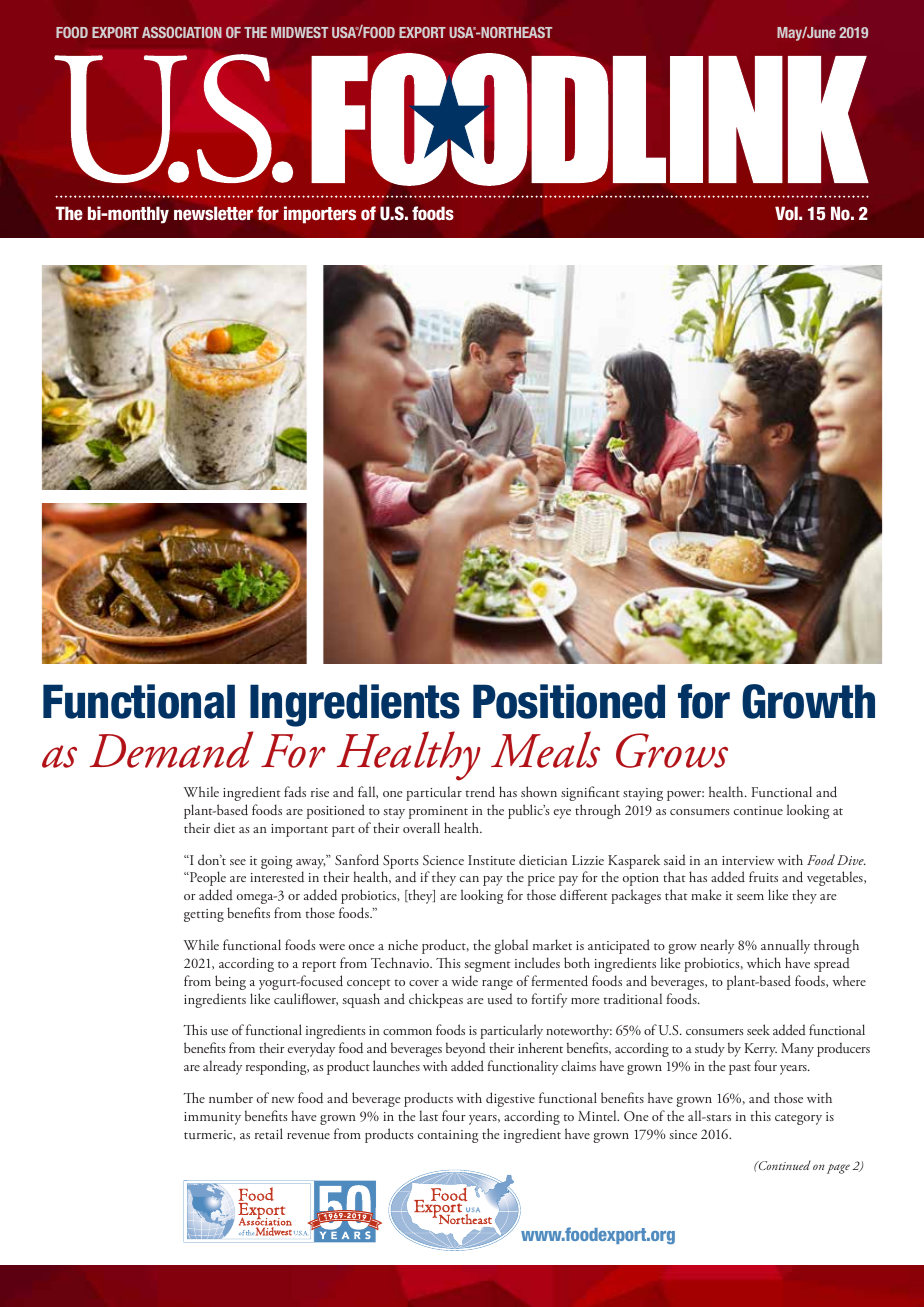 The width and height of the screenshot is (924, 1307). What do you see at coordinates (590, 793) in the screenshot?
I see `significant` at bounding box center [590, 793].
